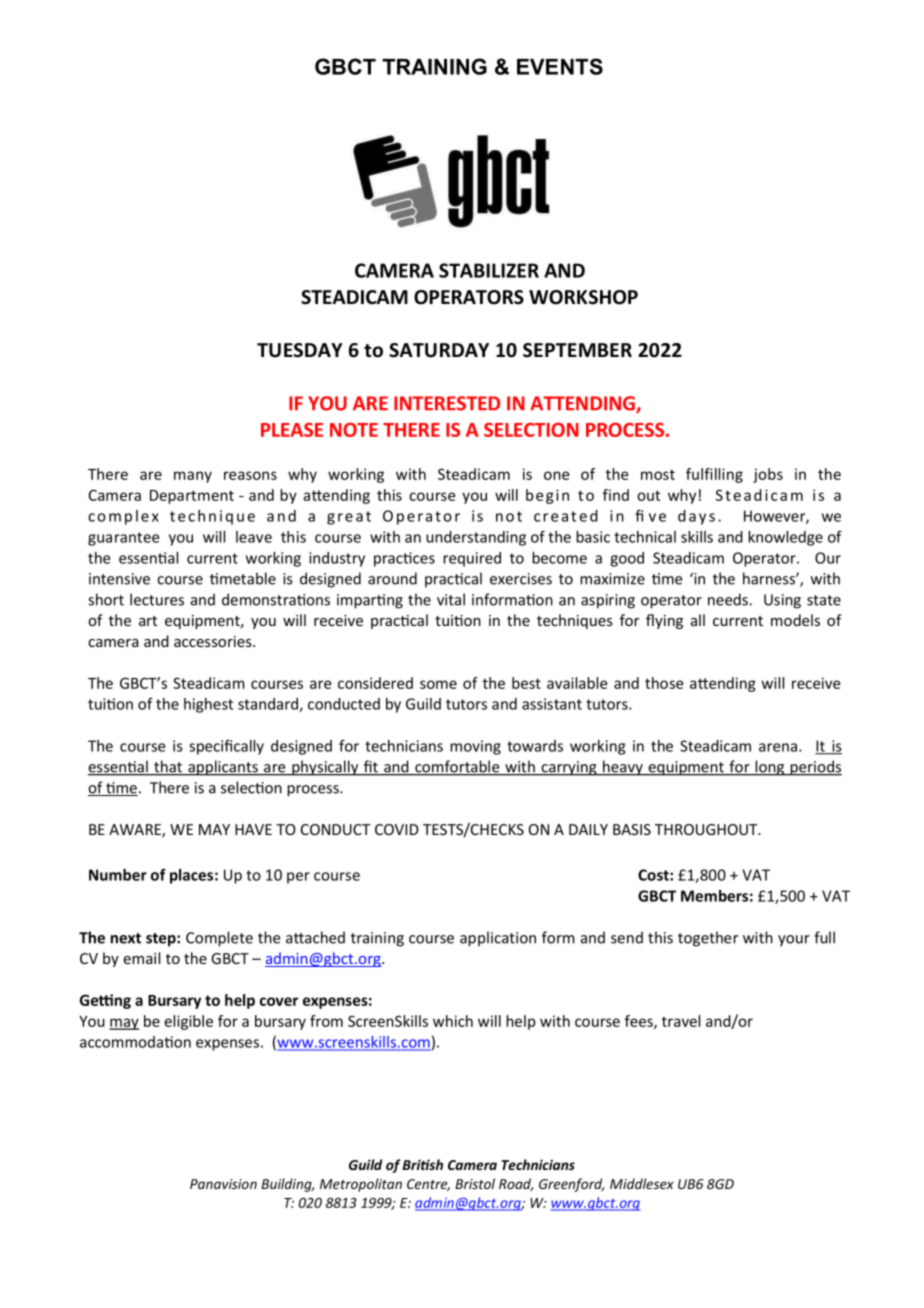 The height and width of the document is (1308, 924). I want to click on needs, so click(729, 599).
